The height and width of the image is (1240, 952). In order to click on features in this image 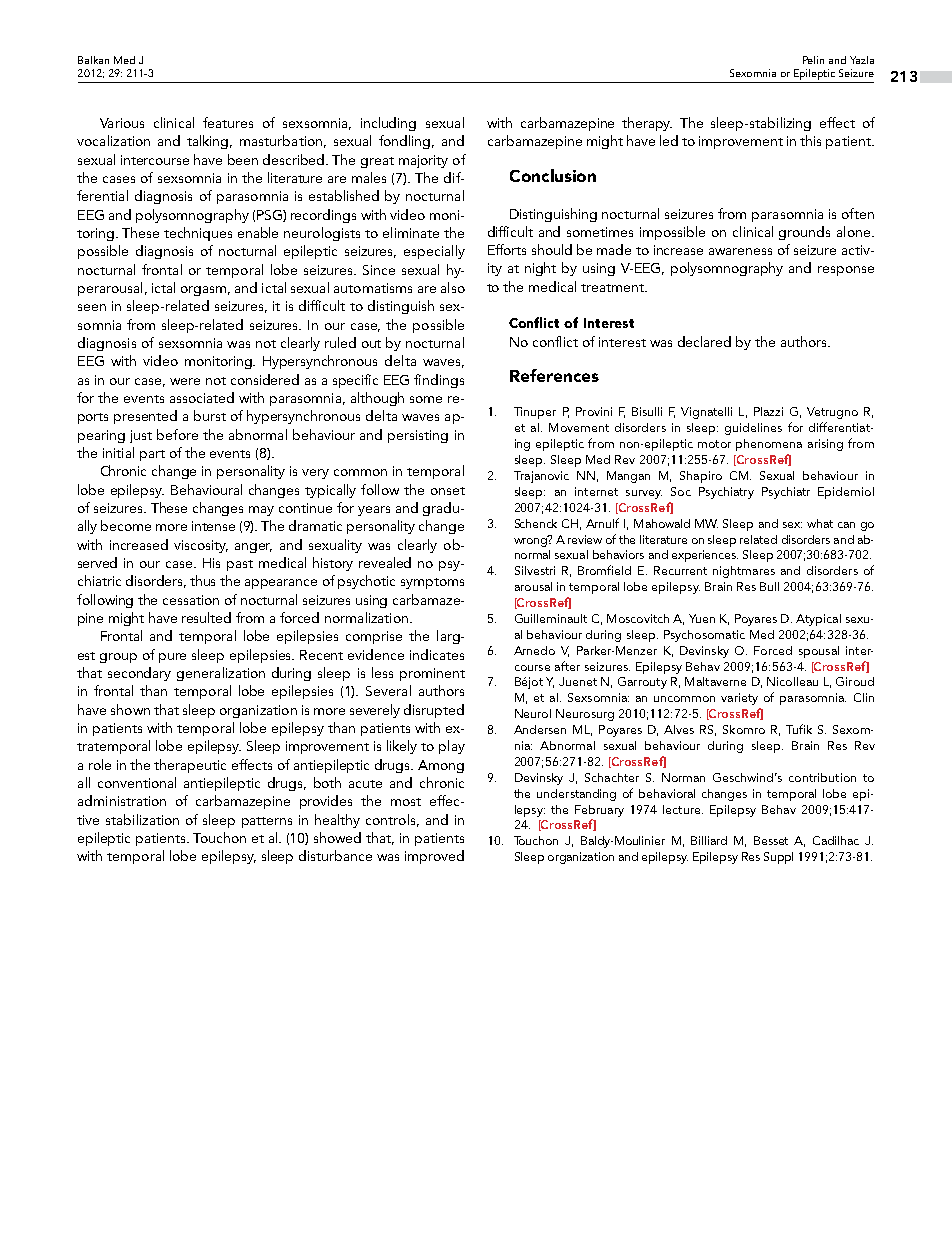, I will do `click(228, 122)`.
